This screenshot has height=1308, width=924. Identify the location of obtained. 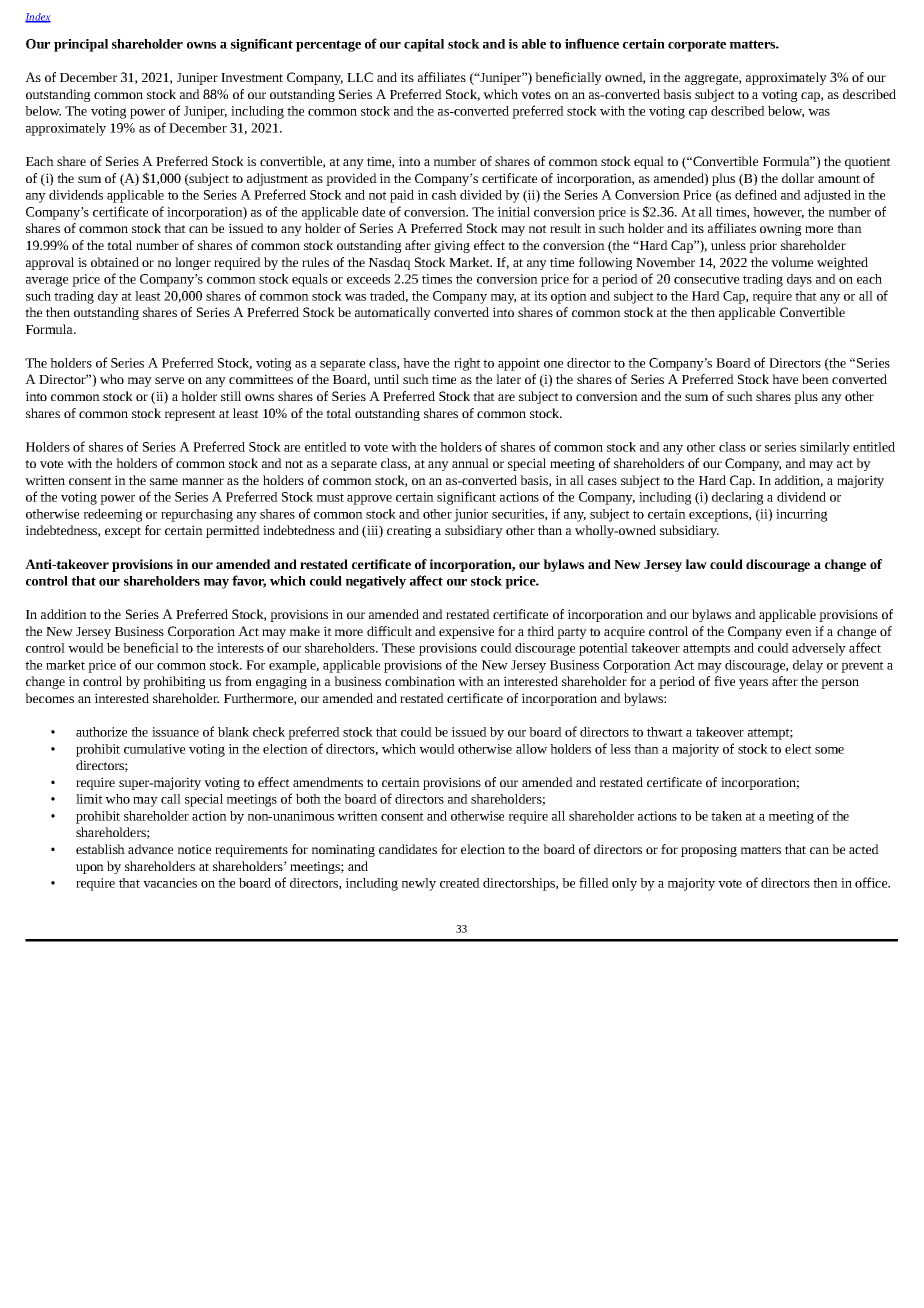
(115, 262).
